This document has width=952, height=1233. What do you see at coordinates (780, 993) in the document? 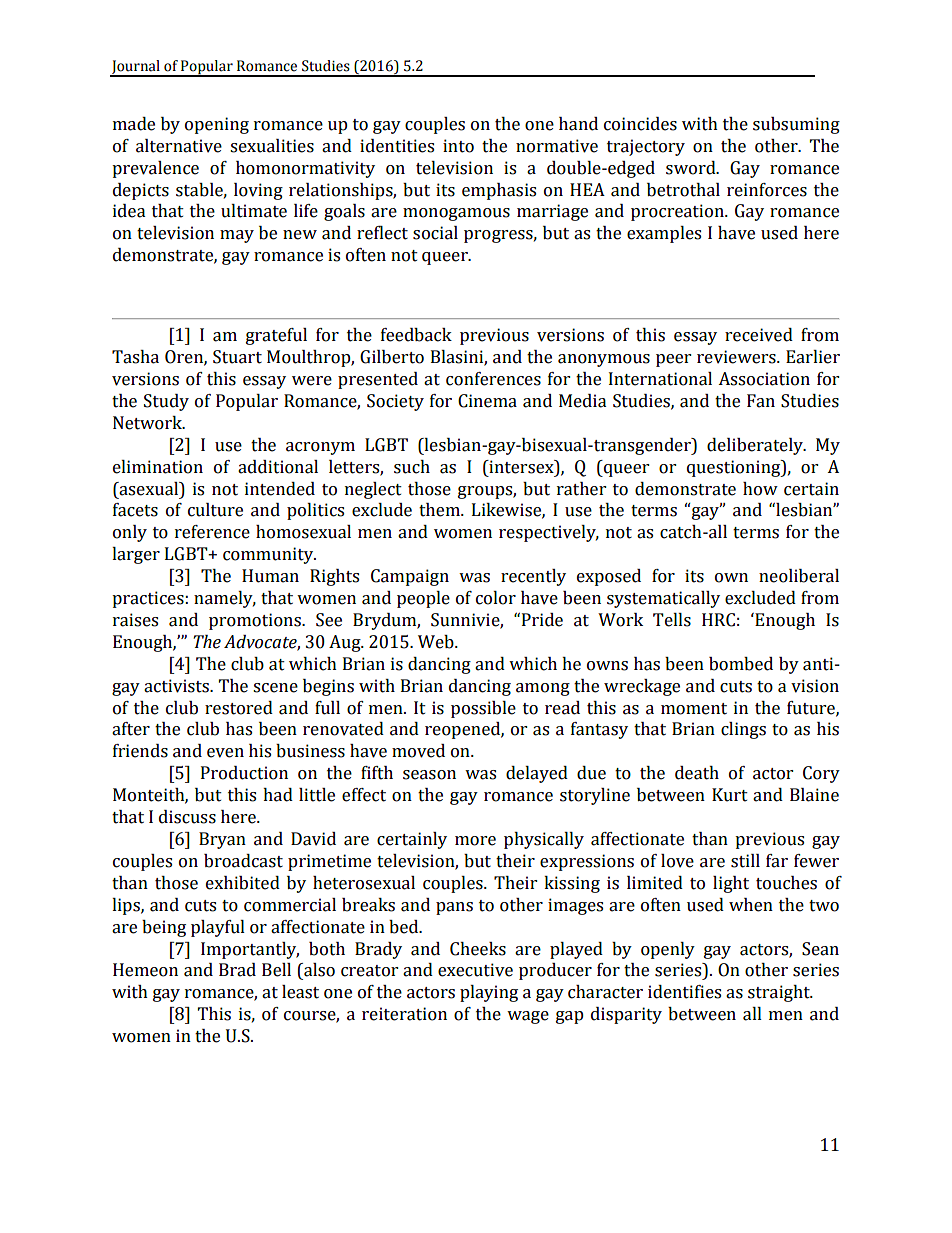
I see `straight` at bounding box center [780, 993].
